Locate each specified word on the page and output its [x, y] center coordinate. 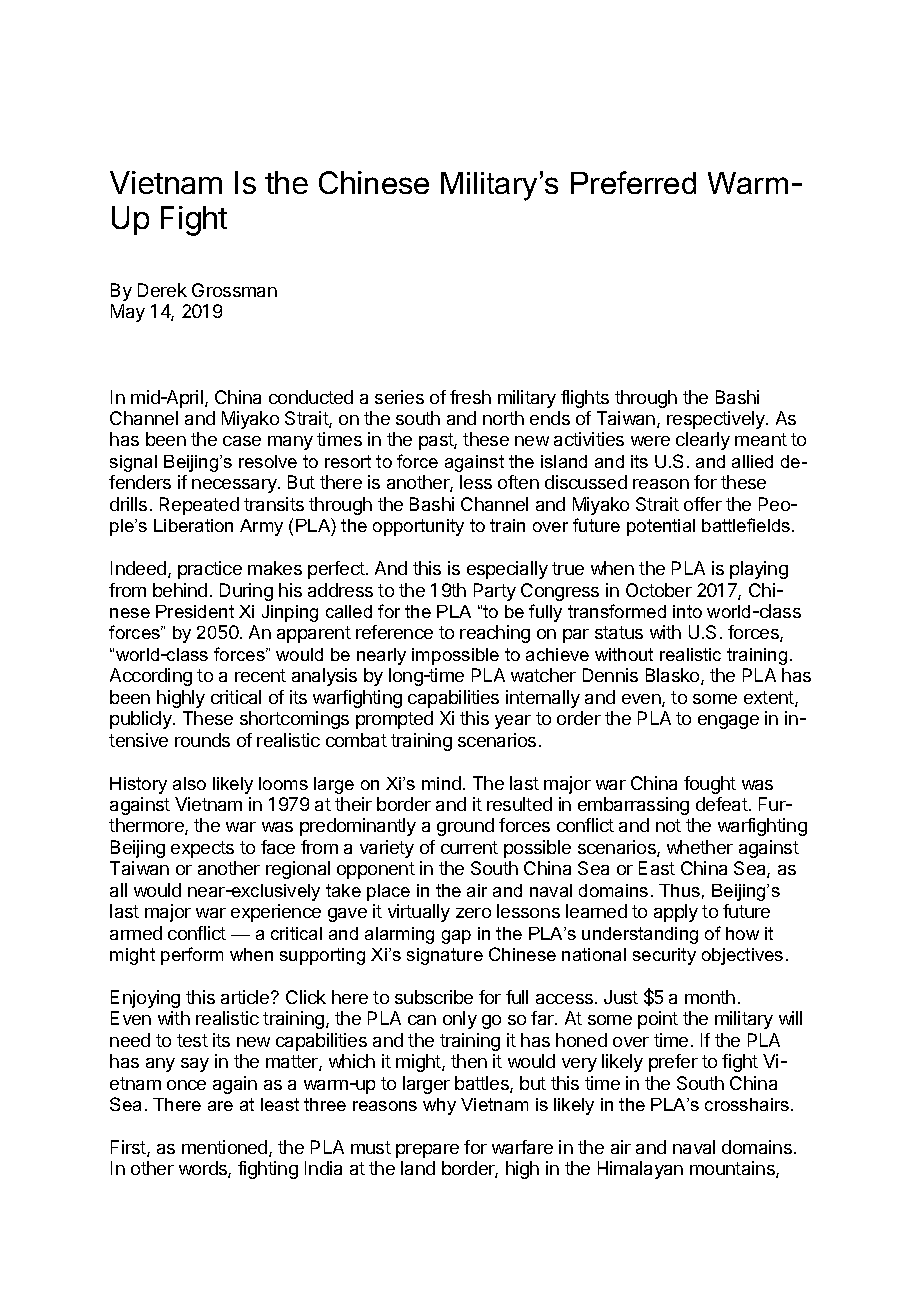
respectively [717, 420]
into [687, 611]
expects [202, 849]
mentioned [226, 1148]
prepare [427, 1151]
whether [700, 847]
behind [180, 590]
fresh [470, 397]
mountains [733, 1169]
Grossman [234, 290]
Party [495, 592]
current [469, 847]
